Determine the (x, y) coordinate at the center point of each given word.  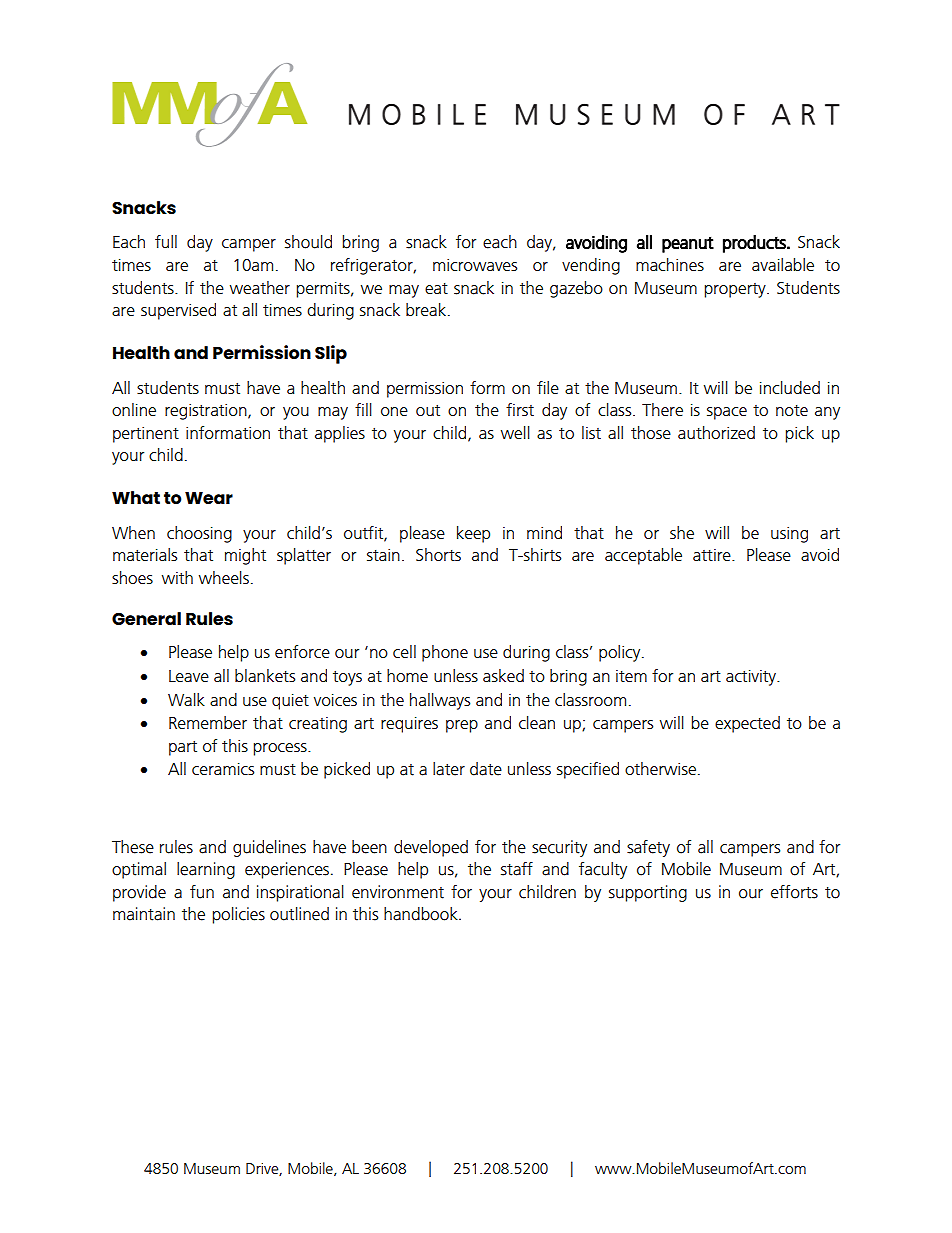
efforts (794, 892)
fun (202, 892)
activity (752, 678)
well (515, 432)
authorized (716, 432)
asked (503, 675)
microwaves (475, 265)
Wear (209, 498)
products (755, 244)
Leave (189, 676)
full (166, 241)
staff (517, 869)
